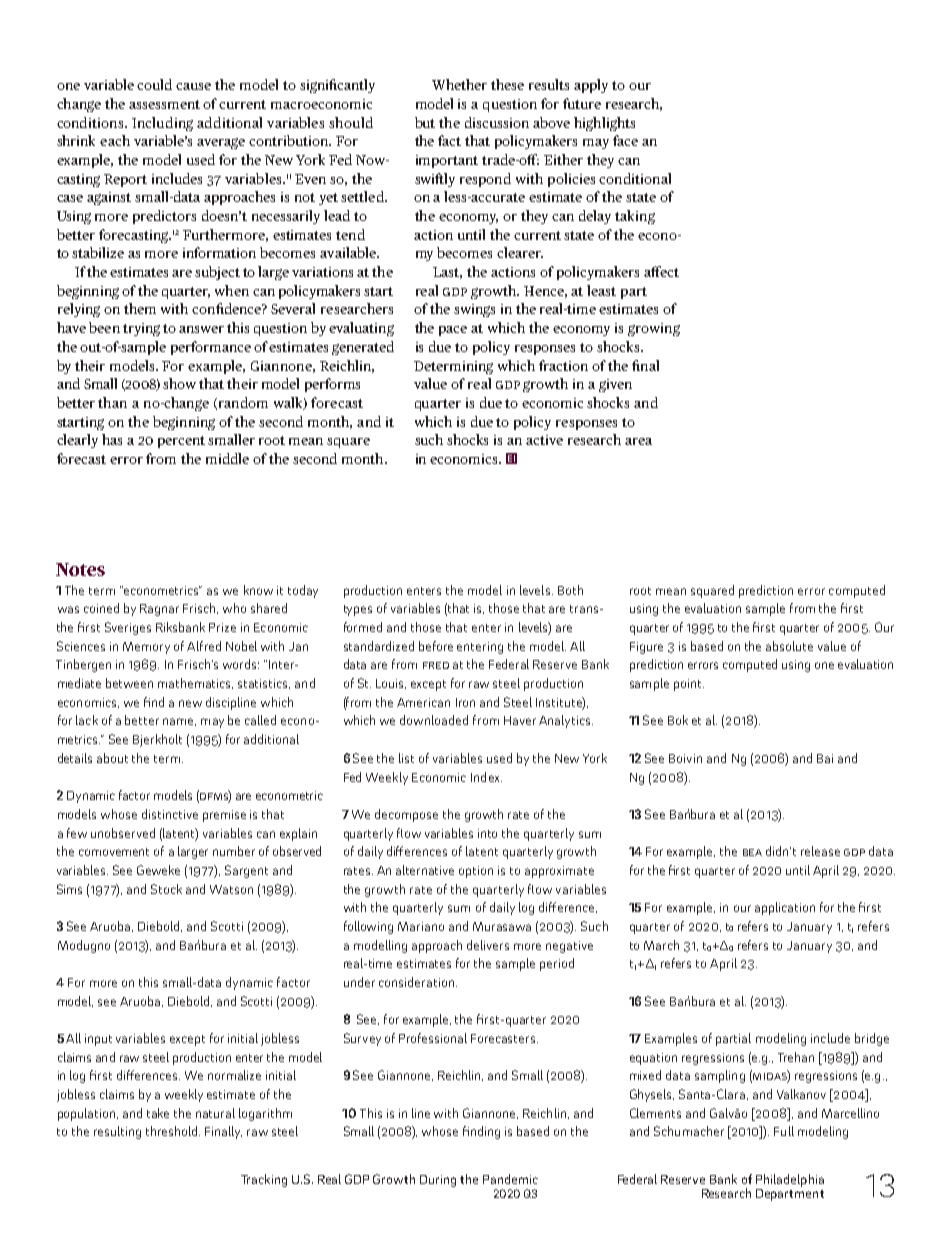 The height and width of the image is (1233, 952). What do you see at coordinates (162, 124) in the image?
I see `Including` at bounding box center [162, 124].
